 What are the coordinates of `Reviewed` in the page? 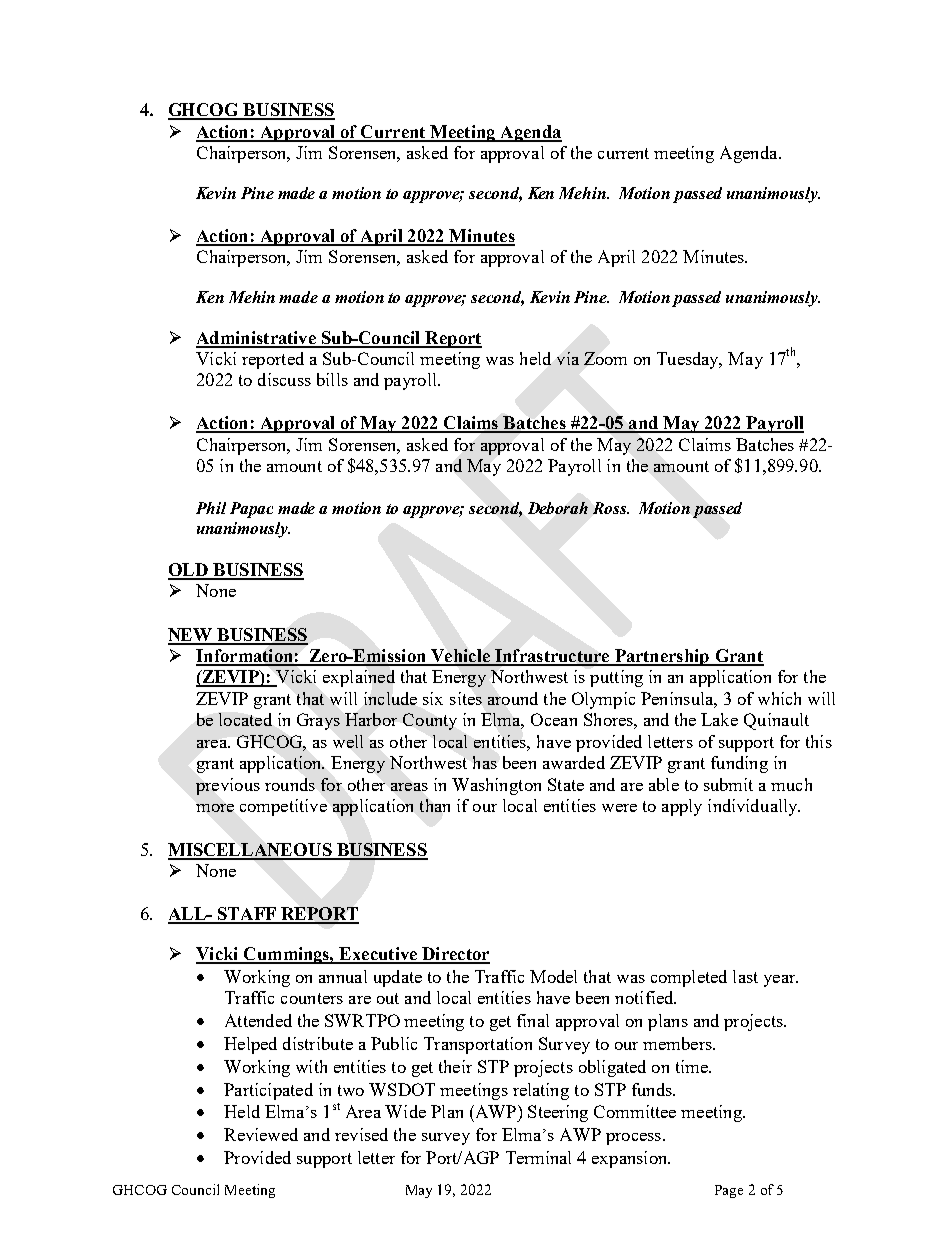 It's located at (261, 1134).
